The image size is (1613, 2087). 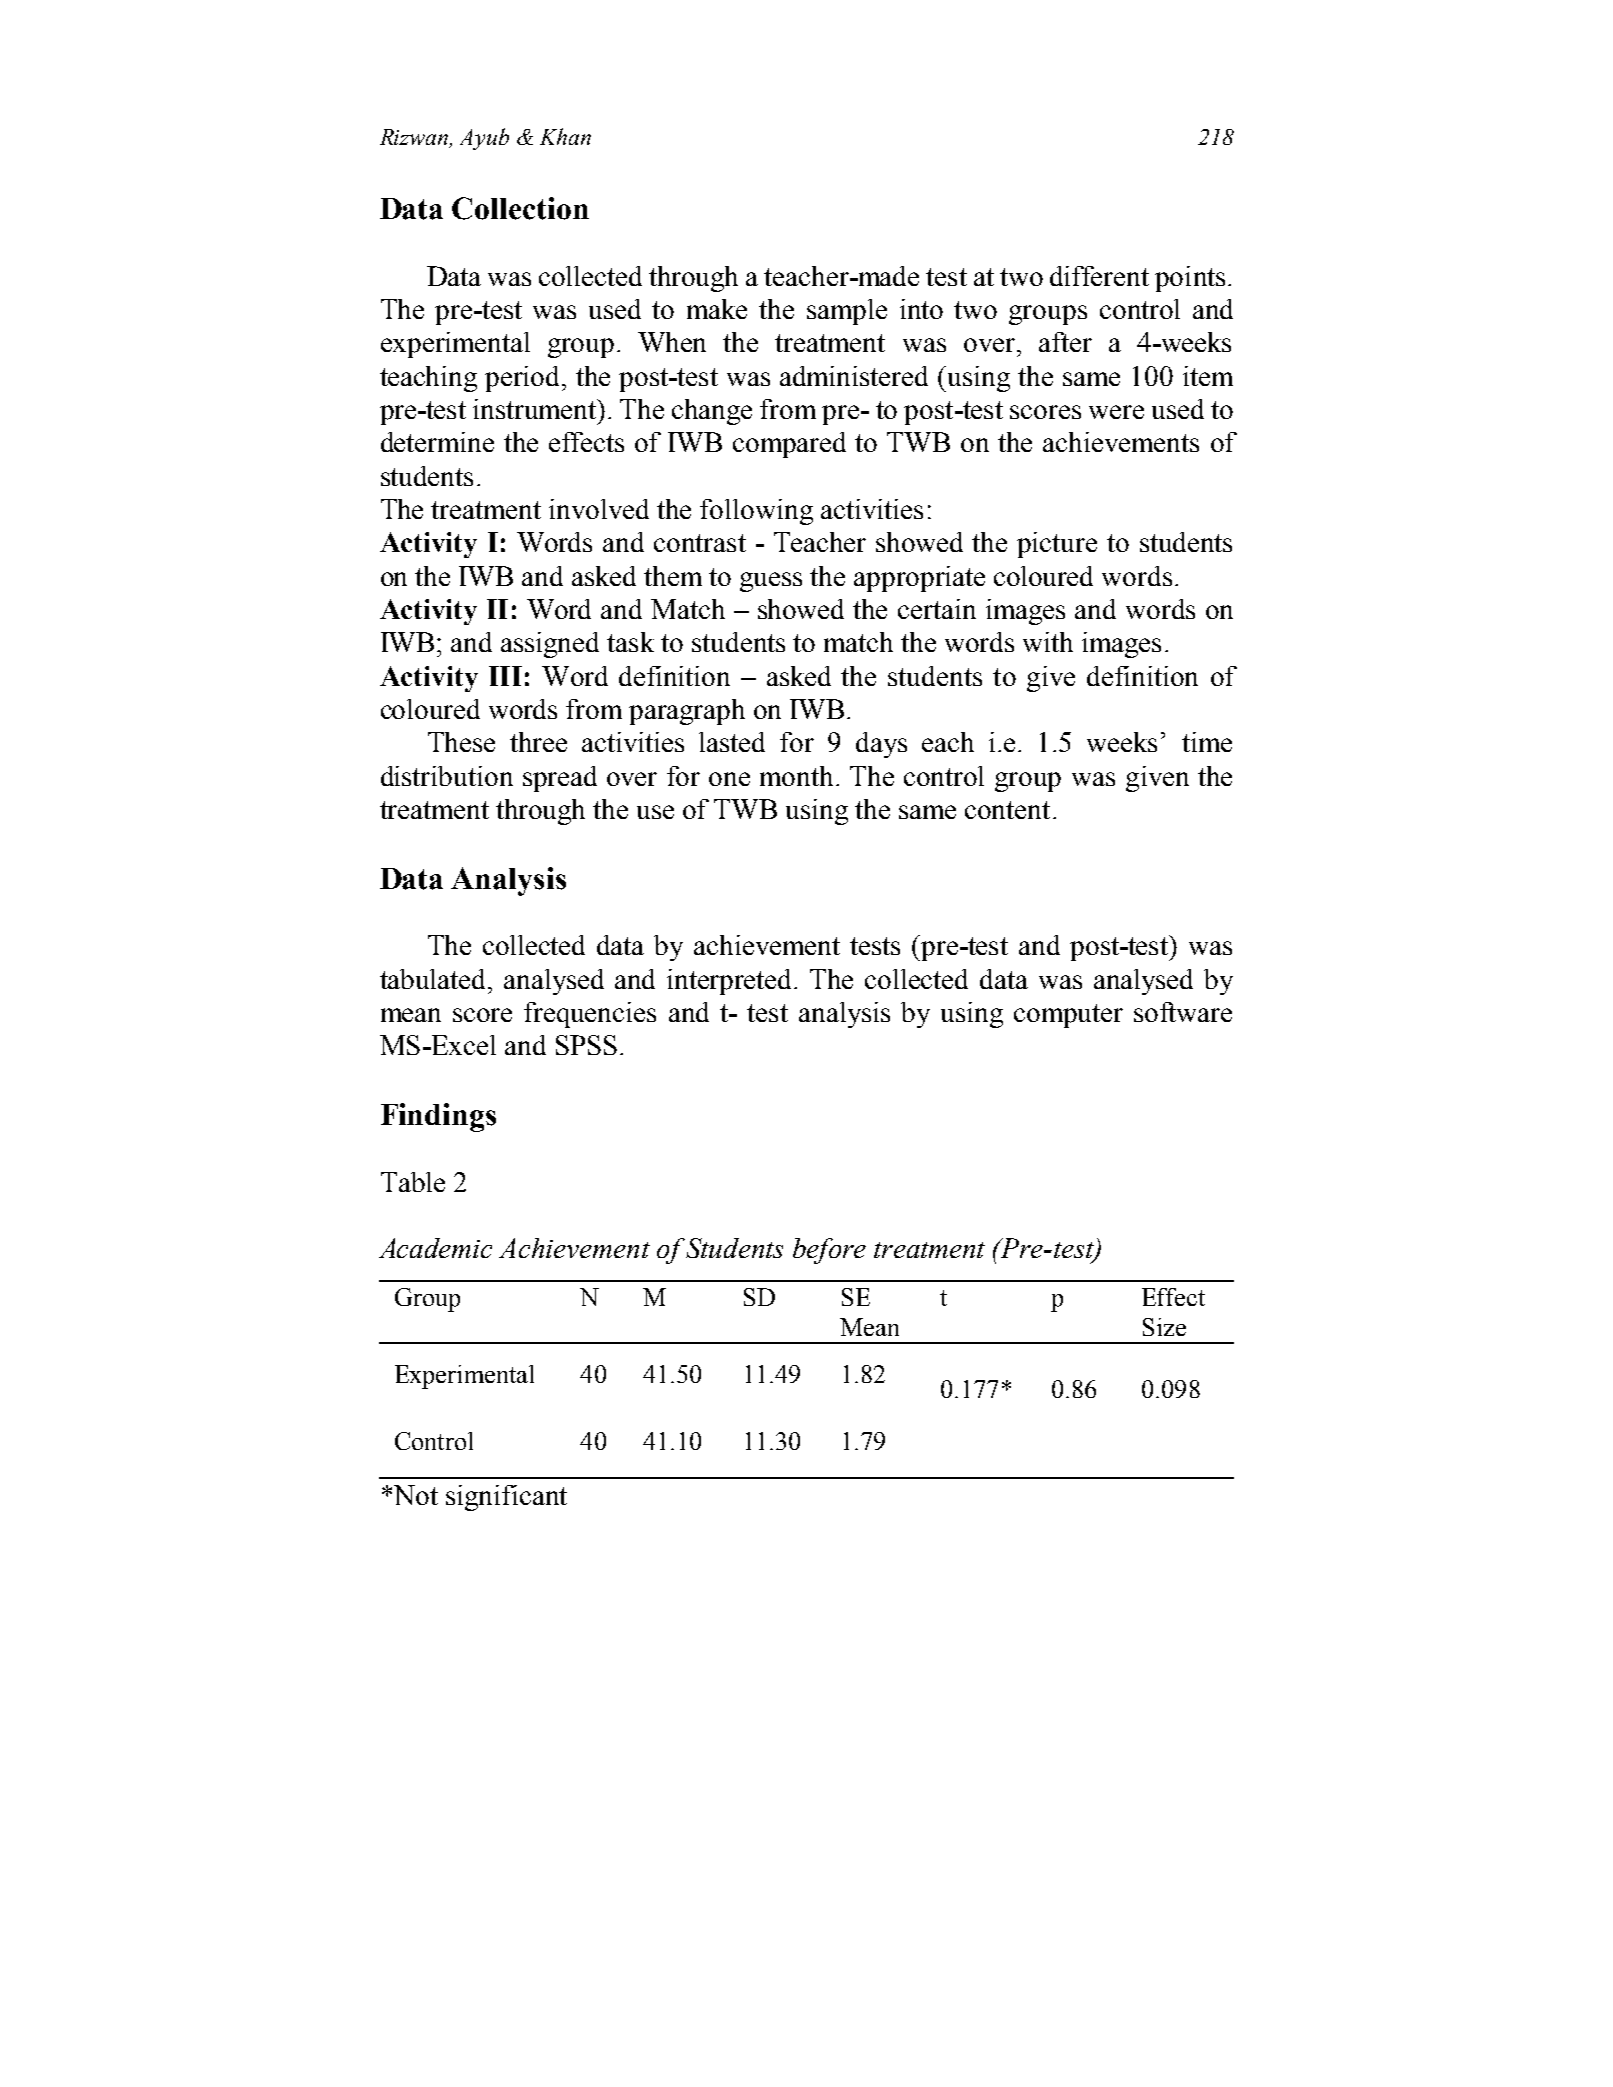 What do you see at coordinates (847, 312) in the document?
I see `sample` at bounding box center [847, 312].
